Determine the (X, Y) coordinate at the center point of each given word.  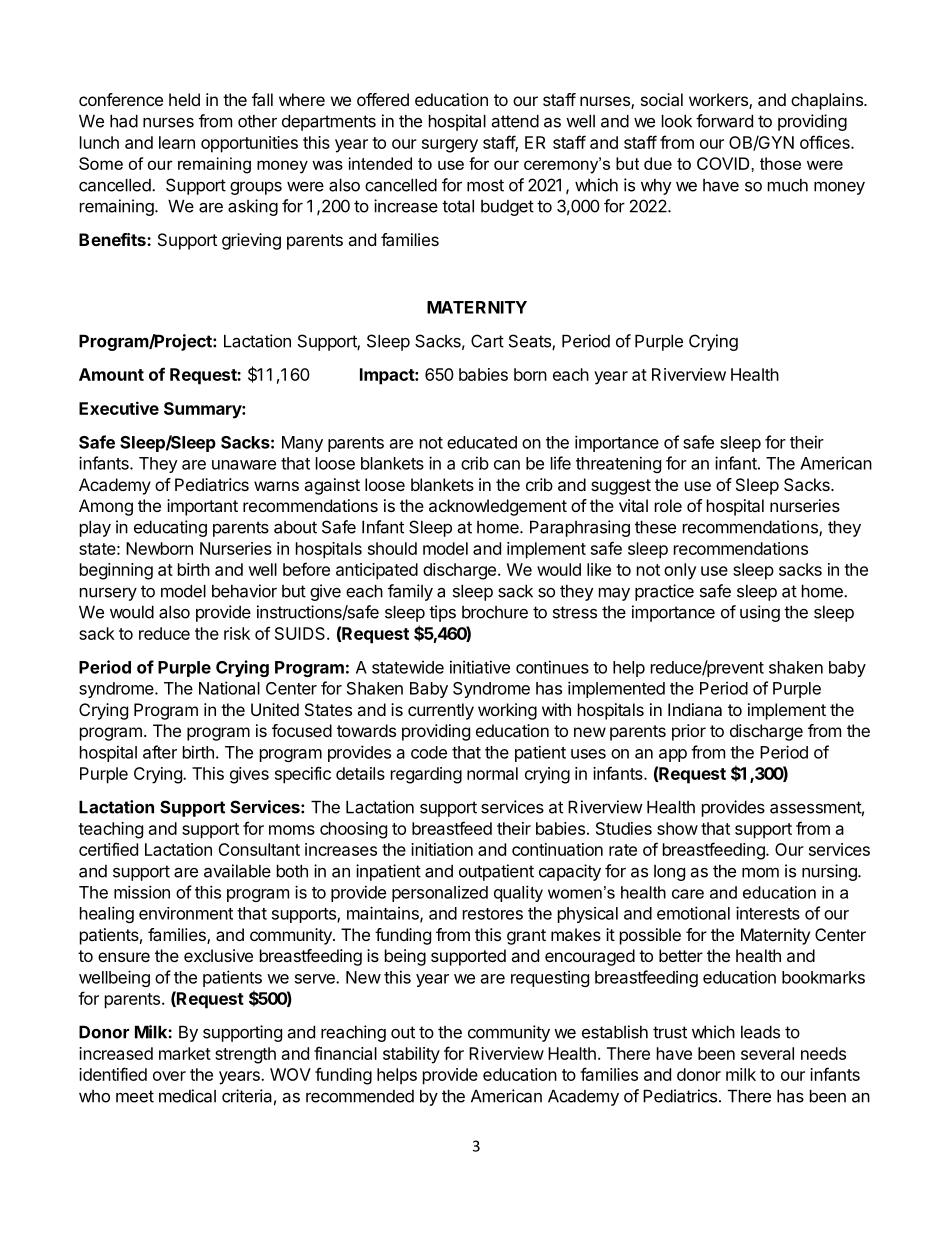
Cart (487, 341)
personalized (440, 893)
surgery (450, 146)
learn (177, 142)
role (668, 505)
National (229, 688)
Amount (111, 374)
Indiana (695, 709)
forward (724, 121)
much (788, 185)
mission (142, 892)
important (202, 507)
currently (441, 711)
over (169, 1076)
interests (768, 913)
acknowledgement (498, 507)
